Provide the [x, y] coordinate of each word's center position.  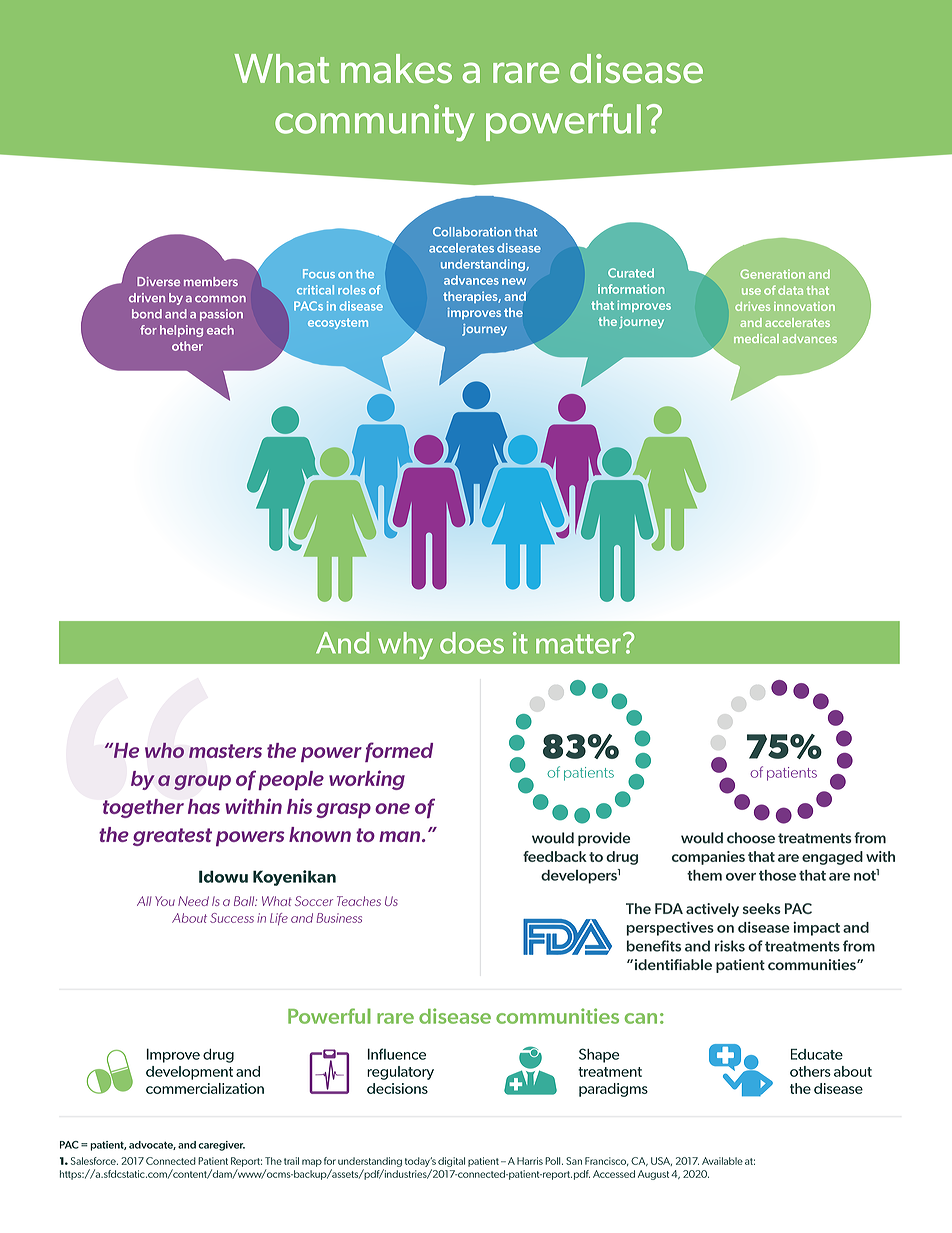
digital [451, 1162]
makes [396, 68]
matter [578, 644]
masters [225, 751]
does [472, 643]
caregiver [221, 1146]
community [375, 122]
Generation [772, 274]
